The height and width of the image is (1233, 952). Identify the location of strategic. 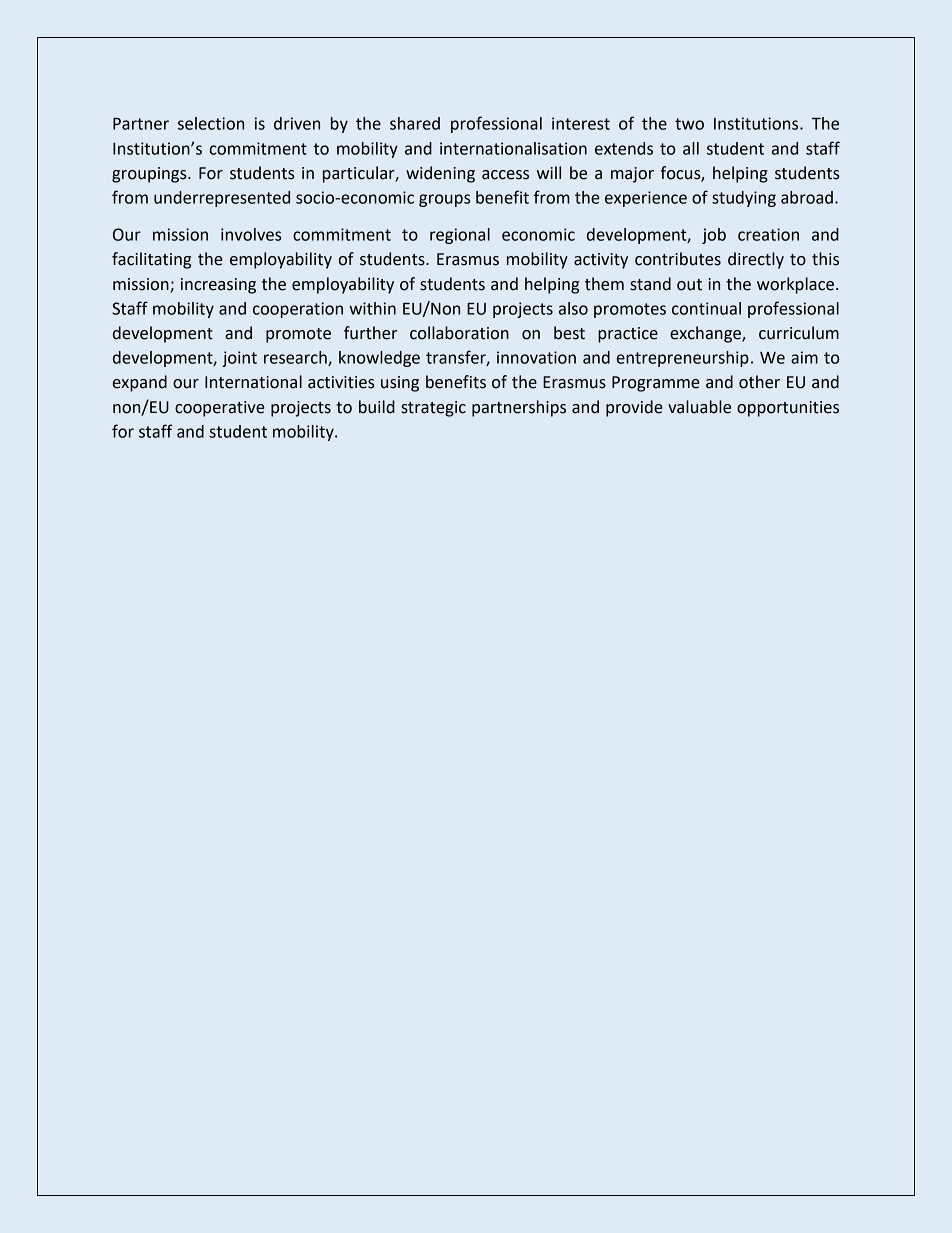
(433, 409).
